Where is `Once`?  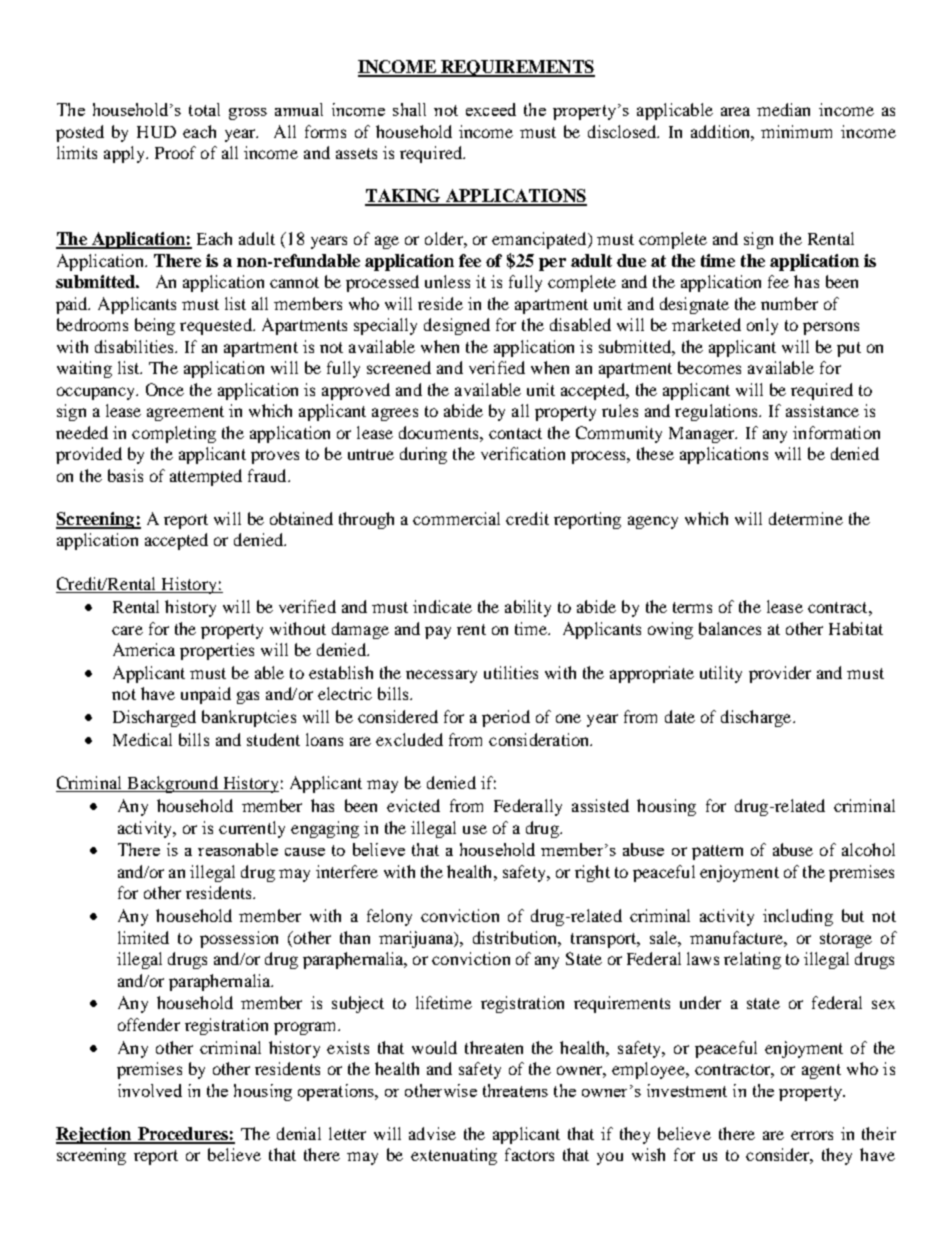
Once is located at coordinates (165, 389).
